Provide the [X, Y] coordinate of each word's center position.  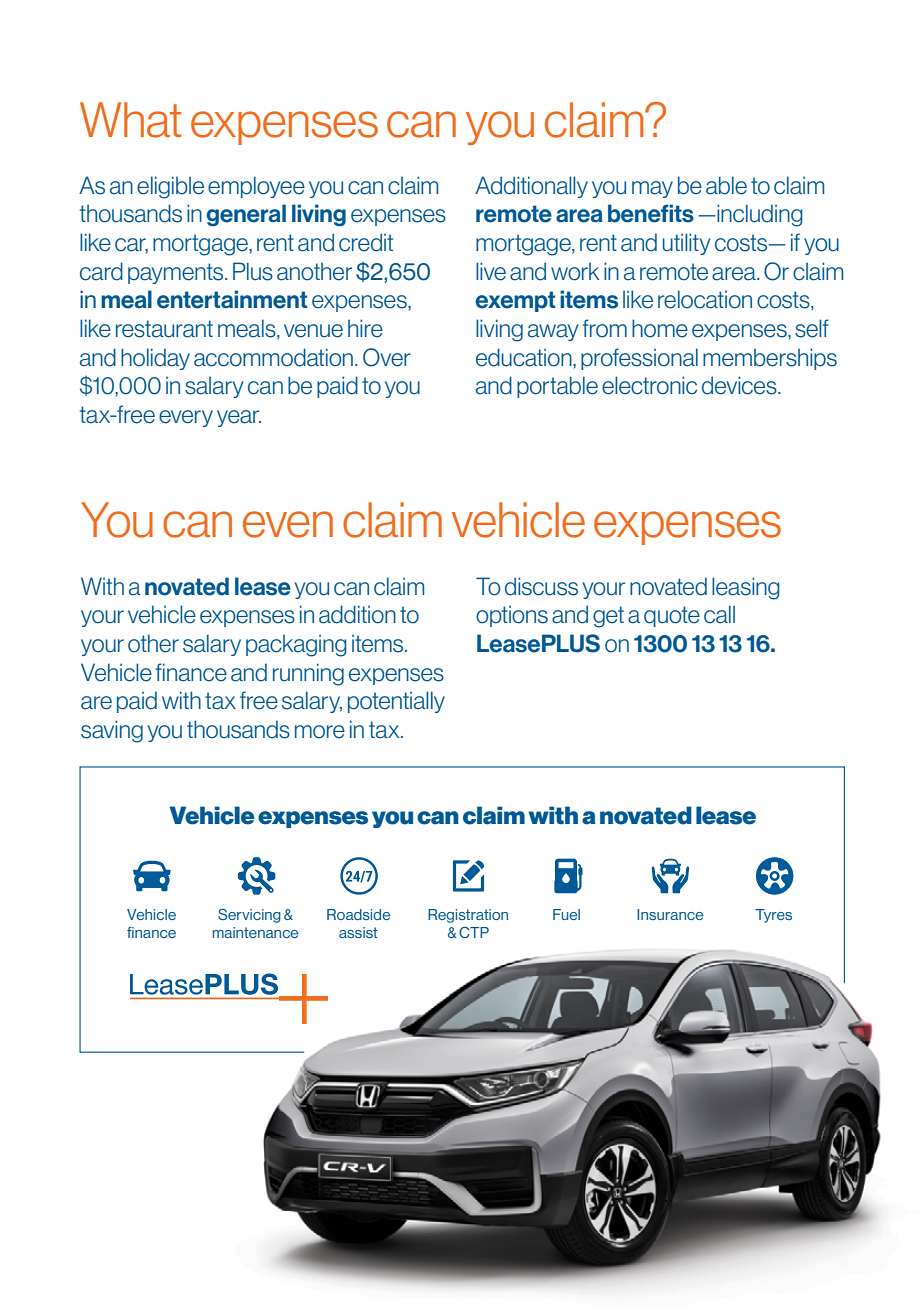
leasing [745, 588]
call [719, 614]
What [130, 120]
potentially [396, 702]
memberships [770, 359]
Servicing [249, 916]
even [288, 524]
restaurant [164, 329]
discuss [541, 586]
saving [112, 731]
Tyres [773, 916]
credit [366, 242]
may [652, 189]
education [525, 357]
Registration [468, 916]
